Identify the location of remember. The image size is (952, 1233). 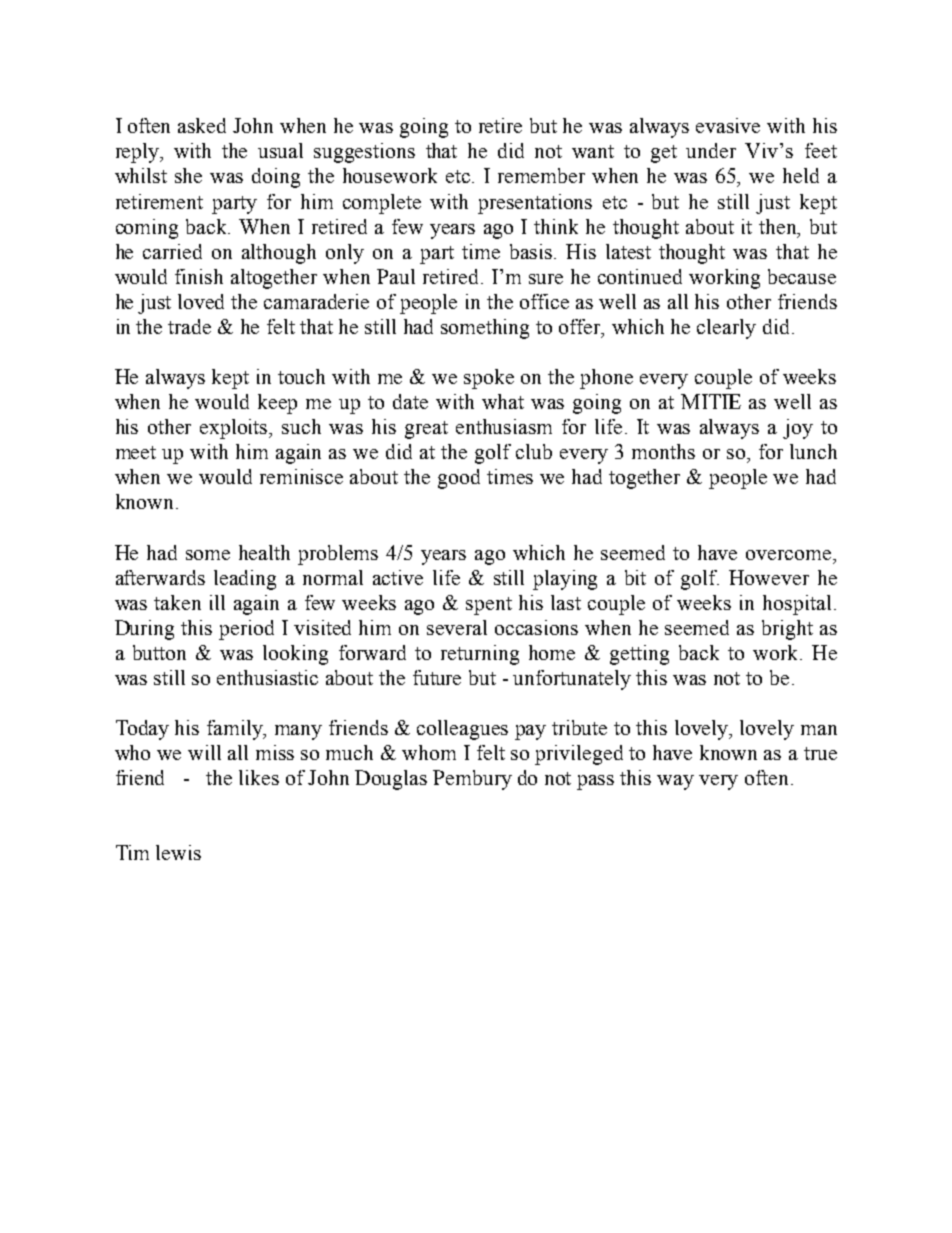
(541, 175).
